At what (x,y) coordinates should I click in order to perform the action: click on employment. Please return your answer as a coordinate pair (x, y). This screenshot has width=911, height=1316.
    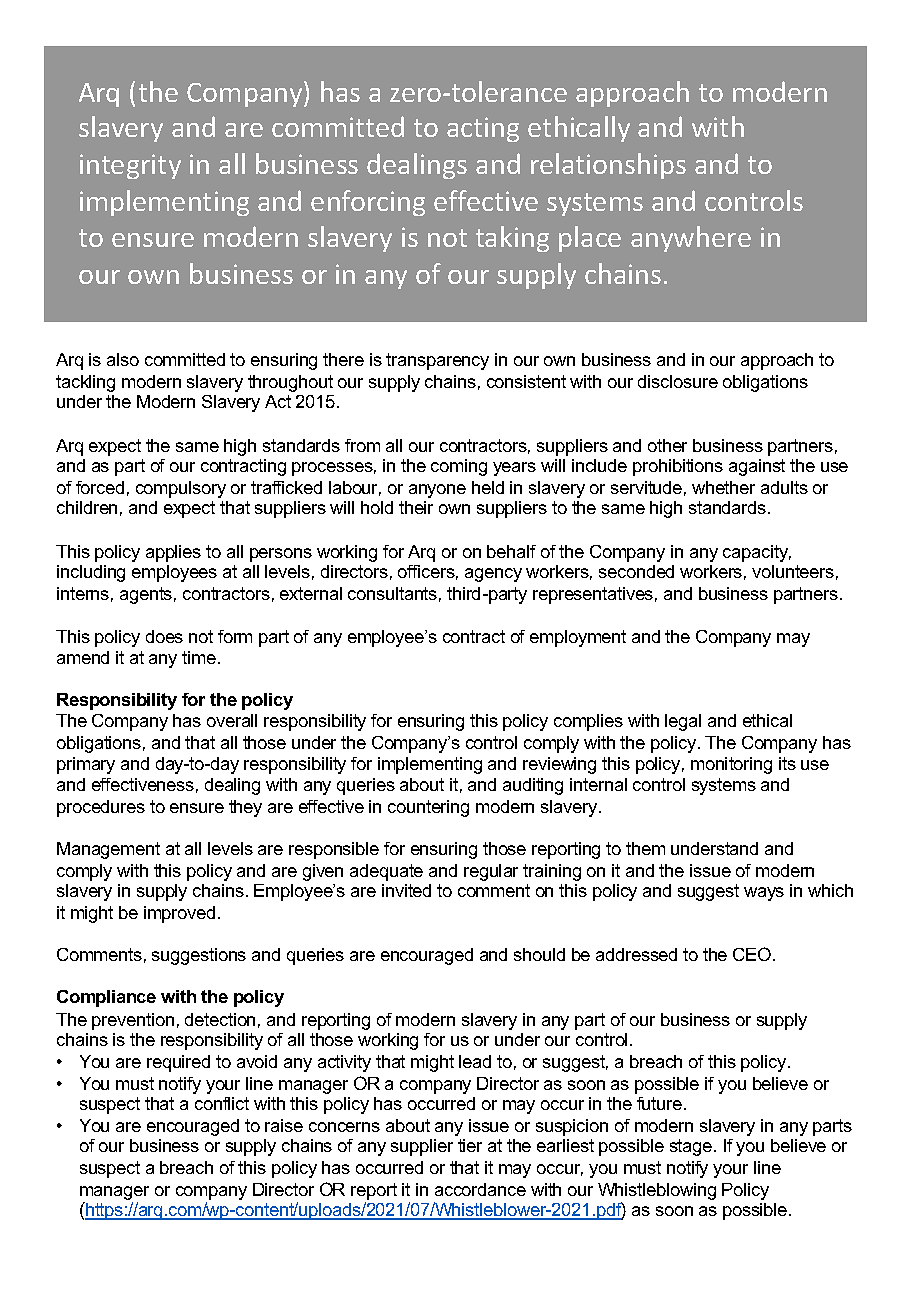
    Looking at the image, I should click on (578, 638).
